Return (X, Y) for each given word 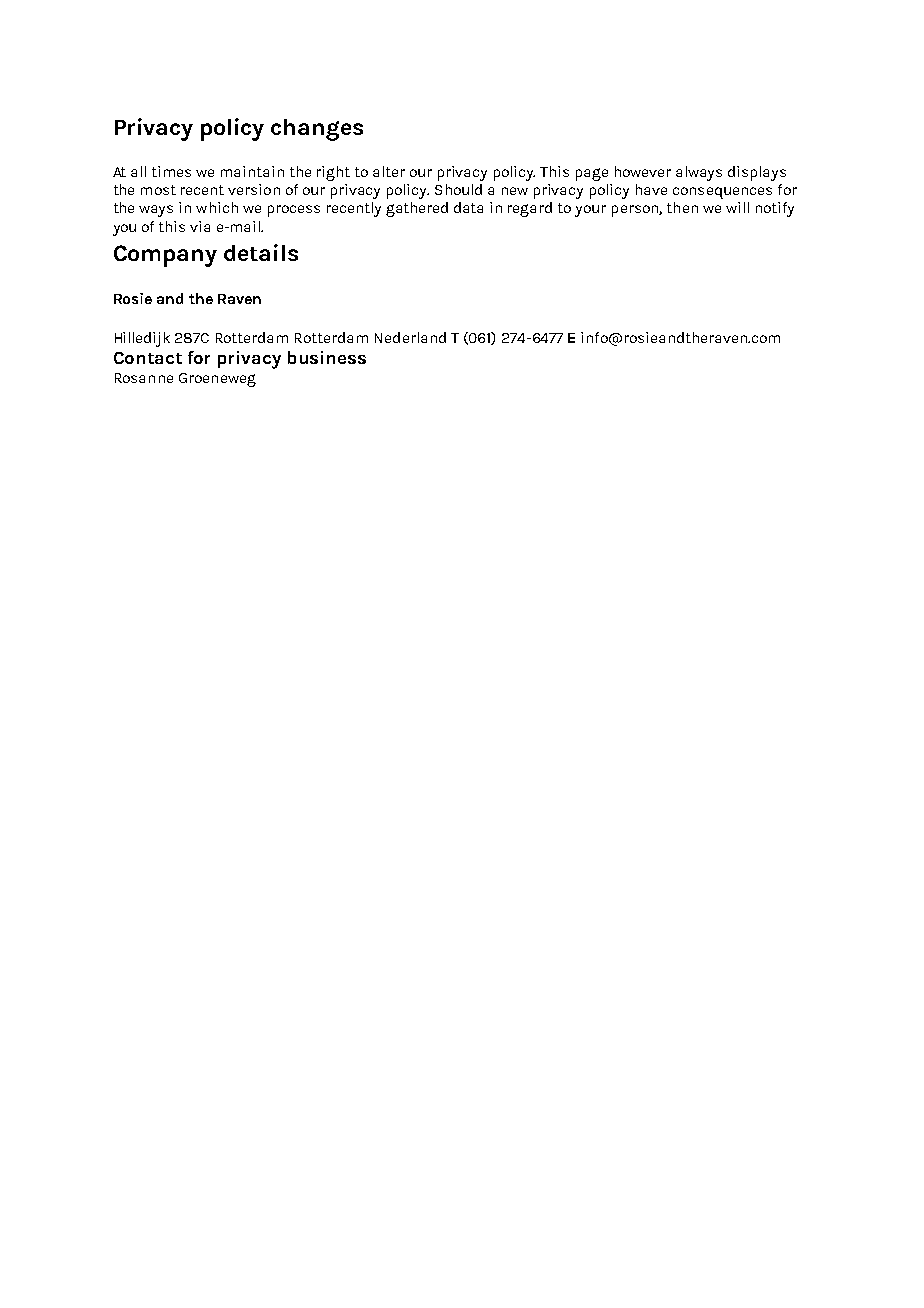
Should (458, 189)
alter (389, 171)
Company (165, 256)
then (682, 207)
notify (775, 209)
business (327, 357)
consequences (722, 193)
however (643, 171)
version (254, 189)
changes (317, 130)
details (261, 252)
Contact (148, 358)
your (590, 211)
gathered (417, 209)
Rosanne (144, 378)
